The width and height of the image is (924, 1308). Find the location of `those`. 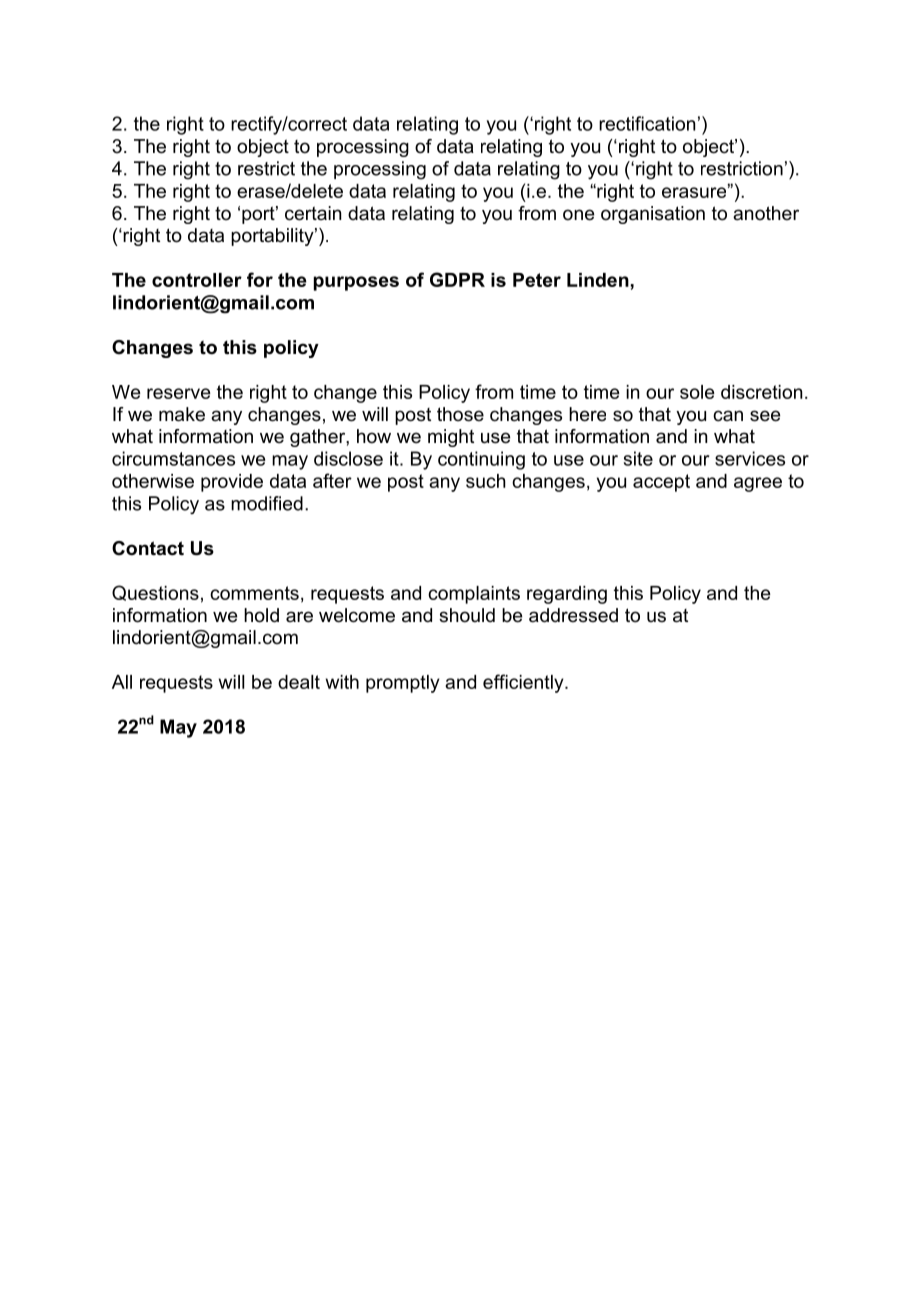

those is located at coordinates (460, 414).
